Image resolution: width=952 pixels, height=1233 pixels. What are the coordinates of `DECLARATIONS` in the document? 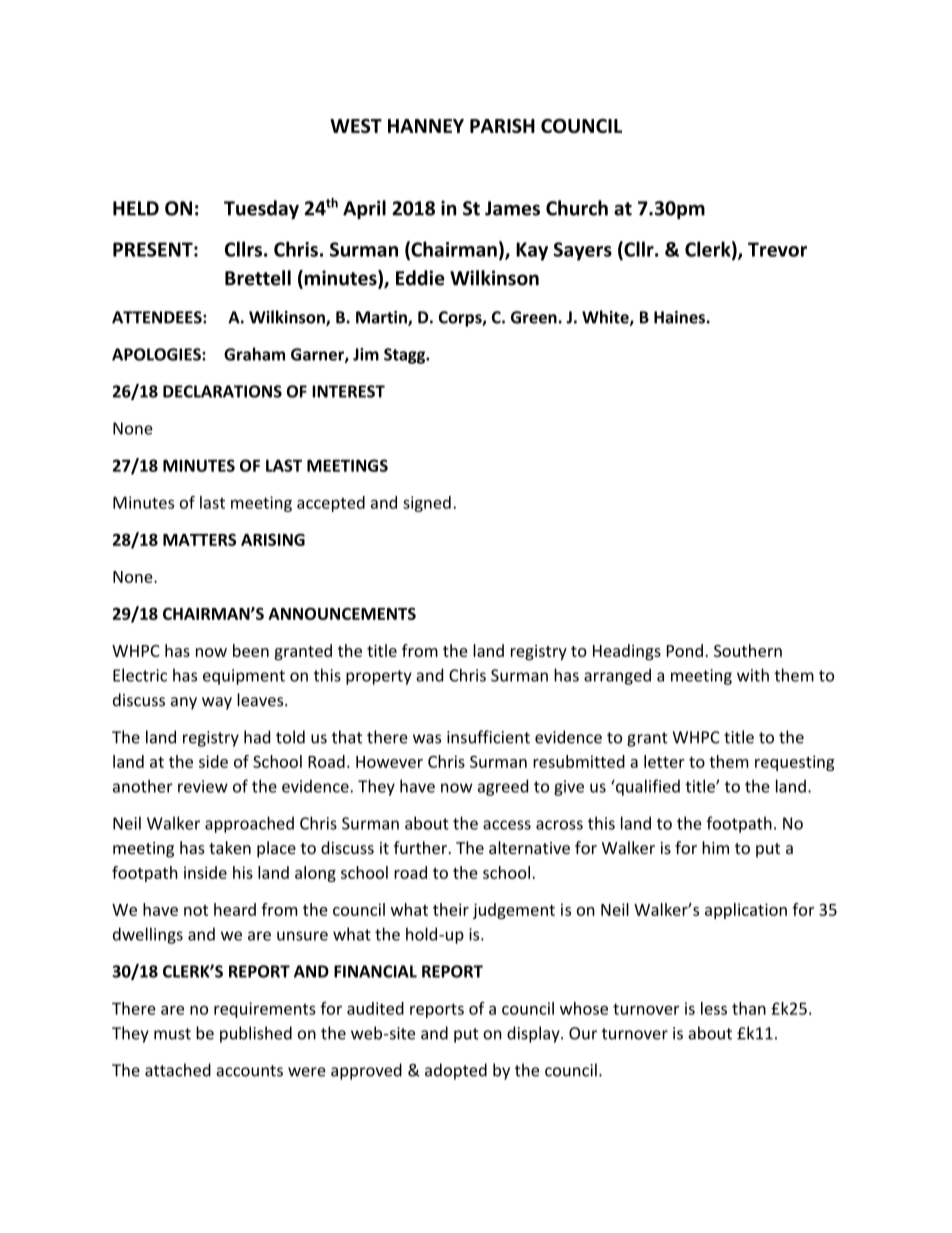 It's located at (222, 391).
